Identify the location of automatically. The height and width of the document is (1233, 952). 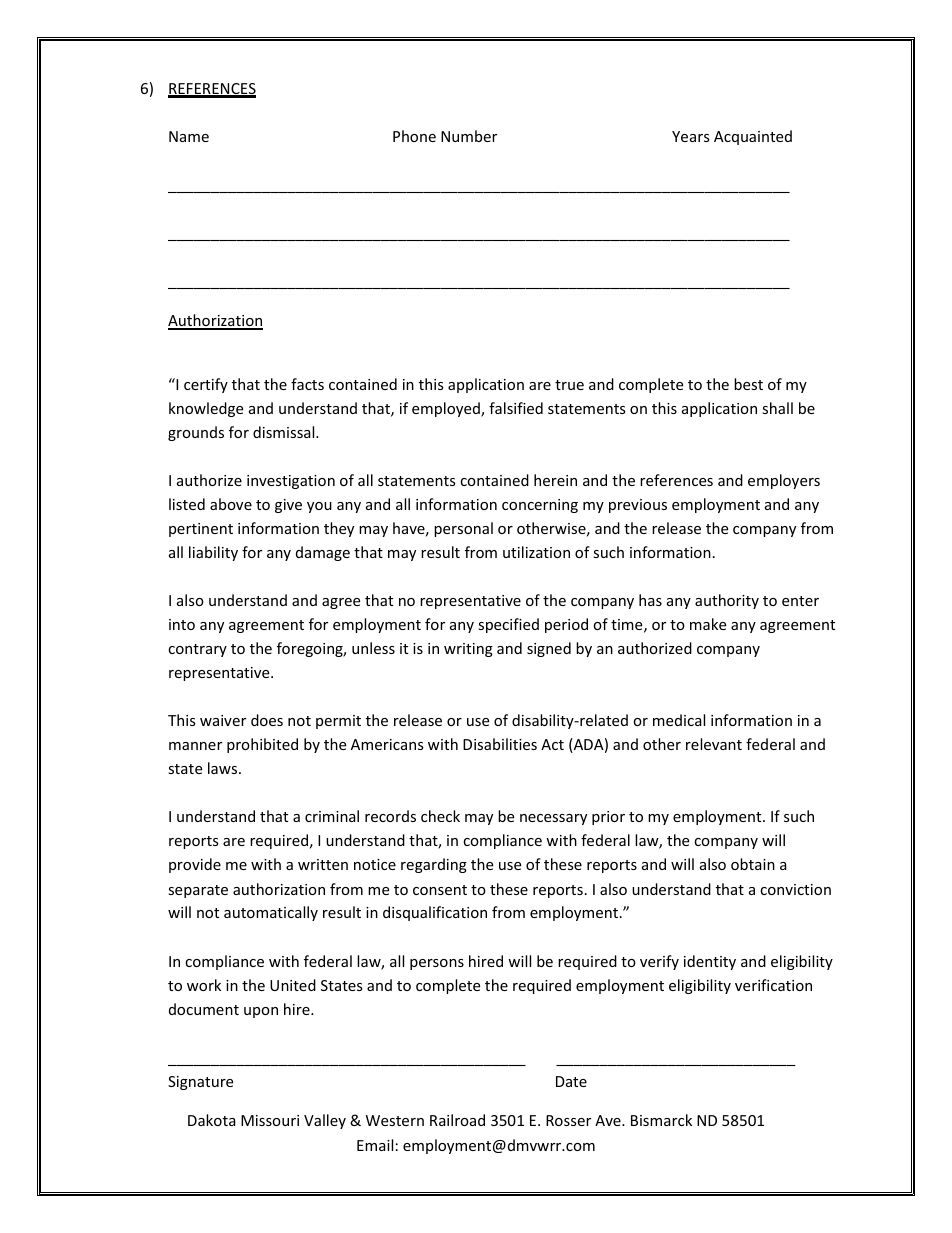
(271, 913).
